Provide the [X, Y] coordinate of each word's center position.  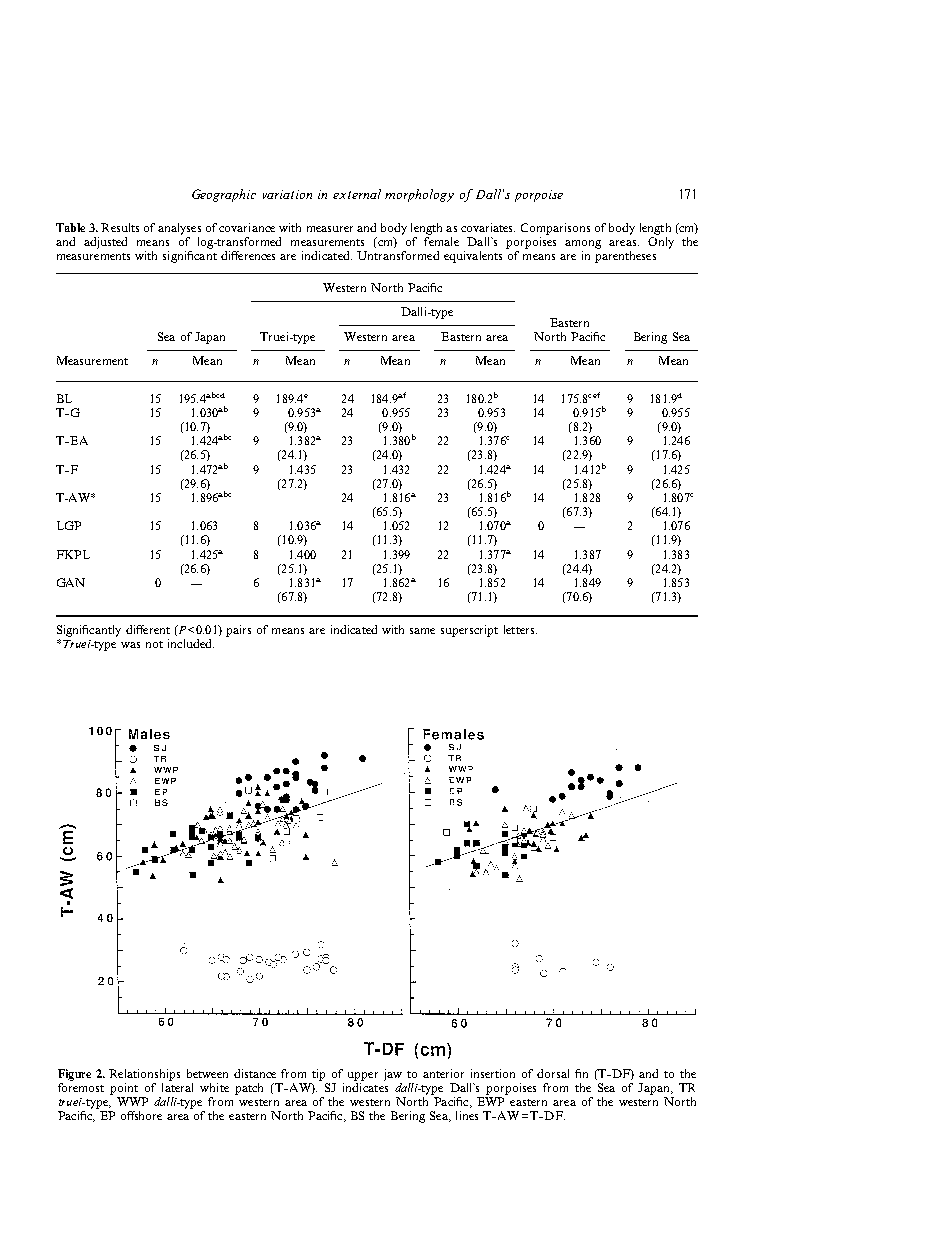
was [130, 645]
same [422, 631]
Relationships [144, 1075]
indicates [365, 1087]
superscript [469, 631]
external [357, 194]
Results [120, 227]
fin [581, 1073]
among [583, 244]
